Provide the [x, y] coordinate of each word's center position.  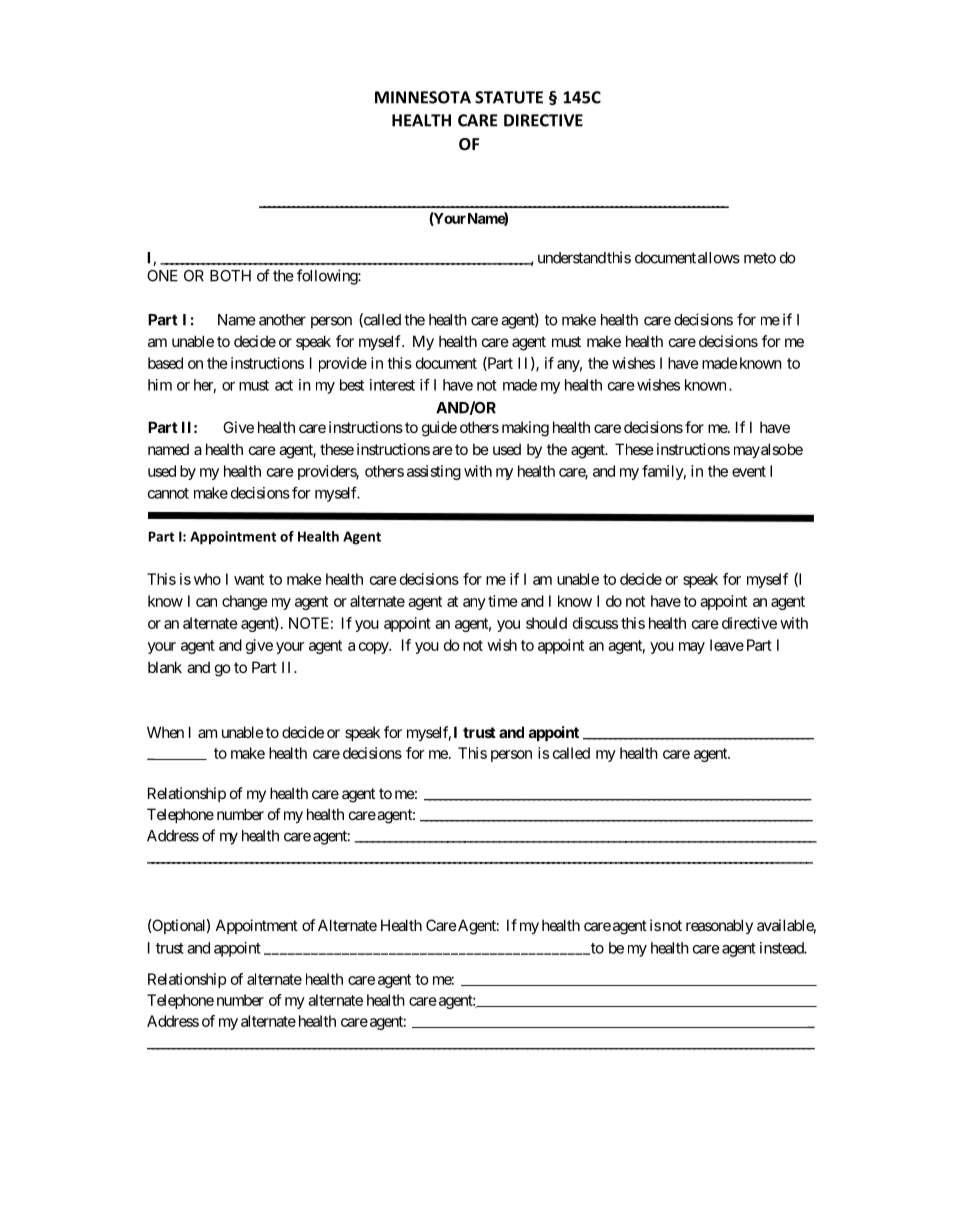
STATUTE [509, 97]
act [284, 385]
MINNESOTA [423, 97]
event [749, 471]
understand [572, 258]
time [503, 601]
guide [439, 429]
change [245, 602]
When [165, 732]
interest [392, 385]
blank [165, 667]
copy [374, 648]
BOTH [230, 276]
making [525, 429]
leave [727, 645]
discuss [595, 623]
